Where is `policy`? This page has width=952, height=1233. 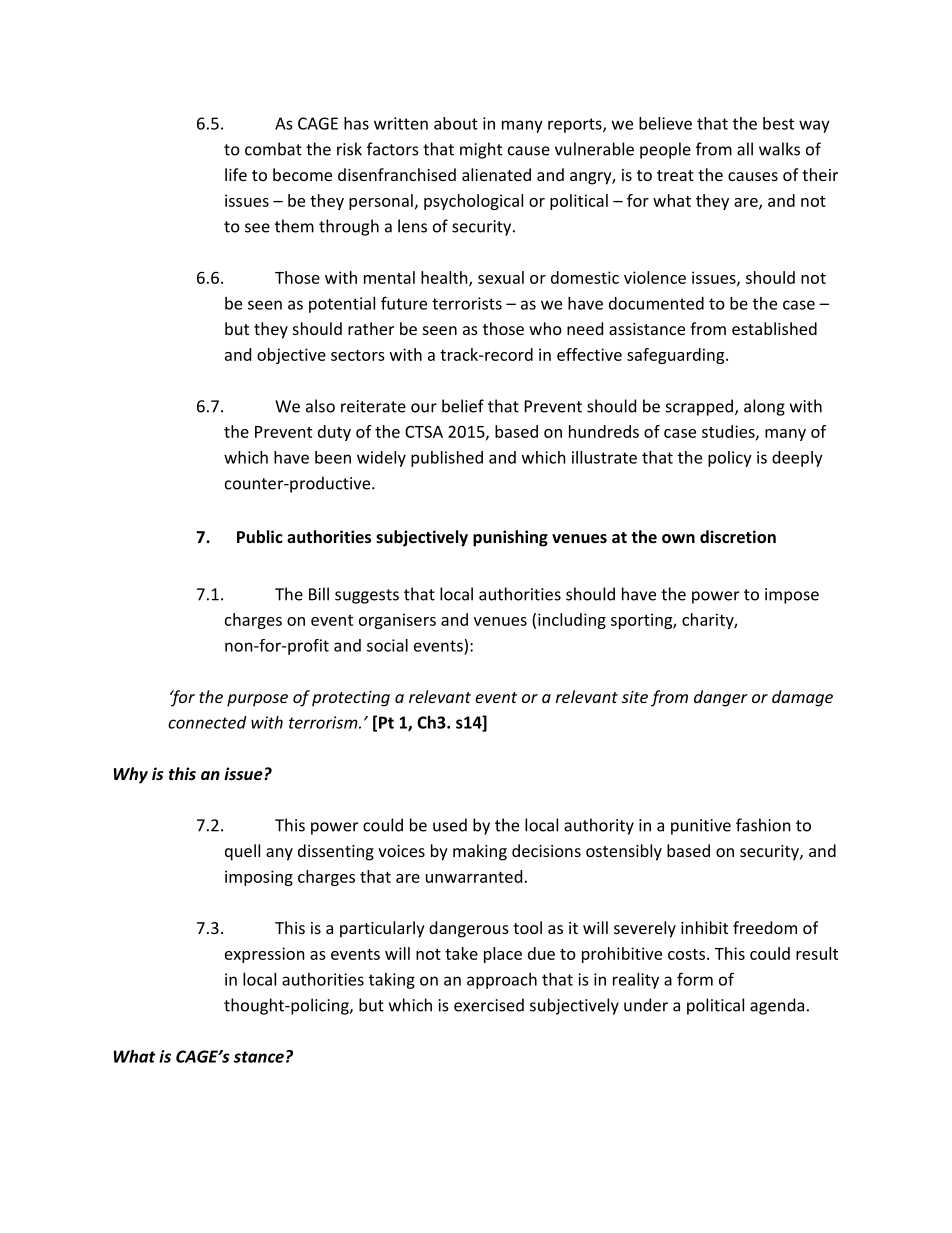 policy is located at coordinates (730, 459).
